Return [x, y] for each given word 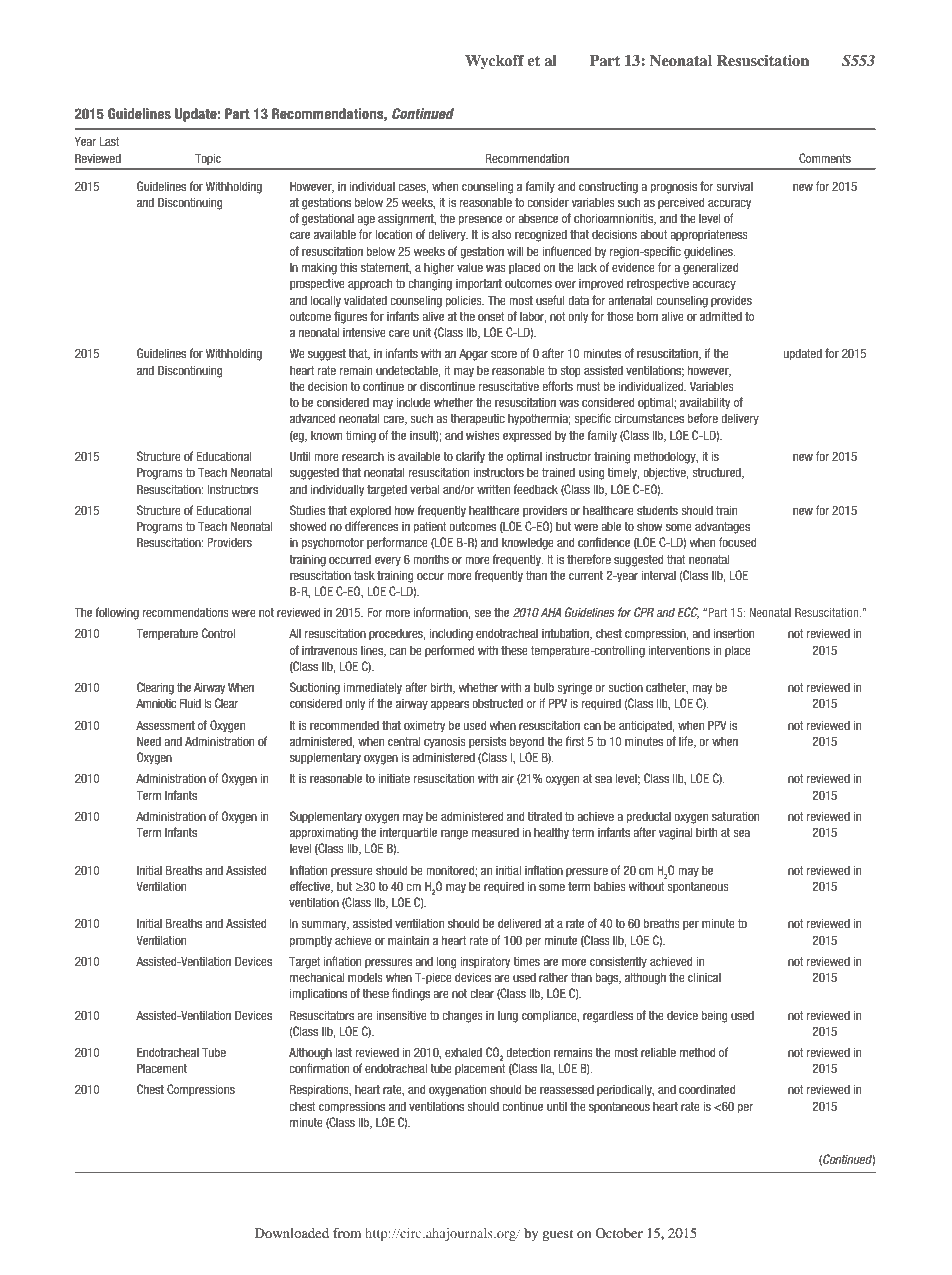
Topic [208, 159]
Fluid [190, 703]
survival [734, 186]
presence [480, 221]
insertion [734, 633]
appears [450, 706]
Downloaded [292, 1233]
